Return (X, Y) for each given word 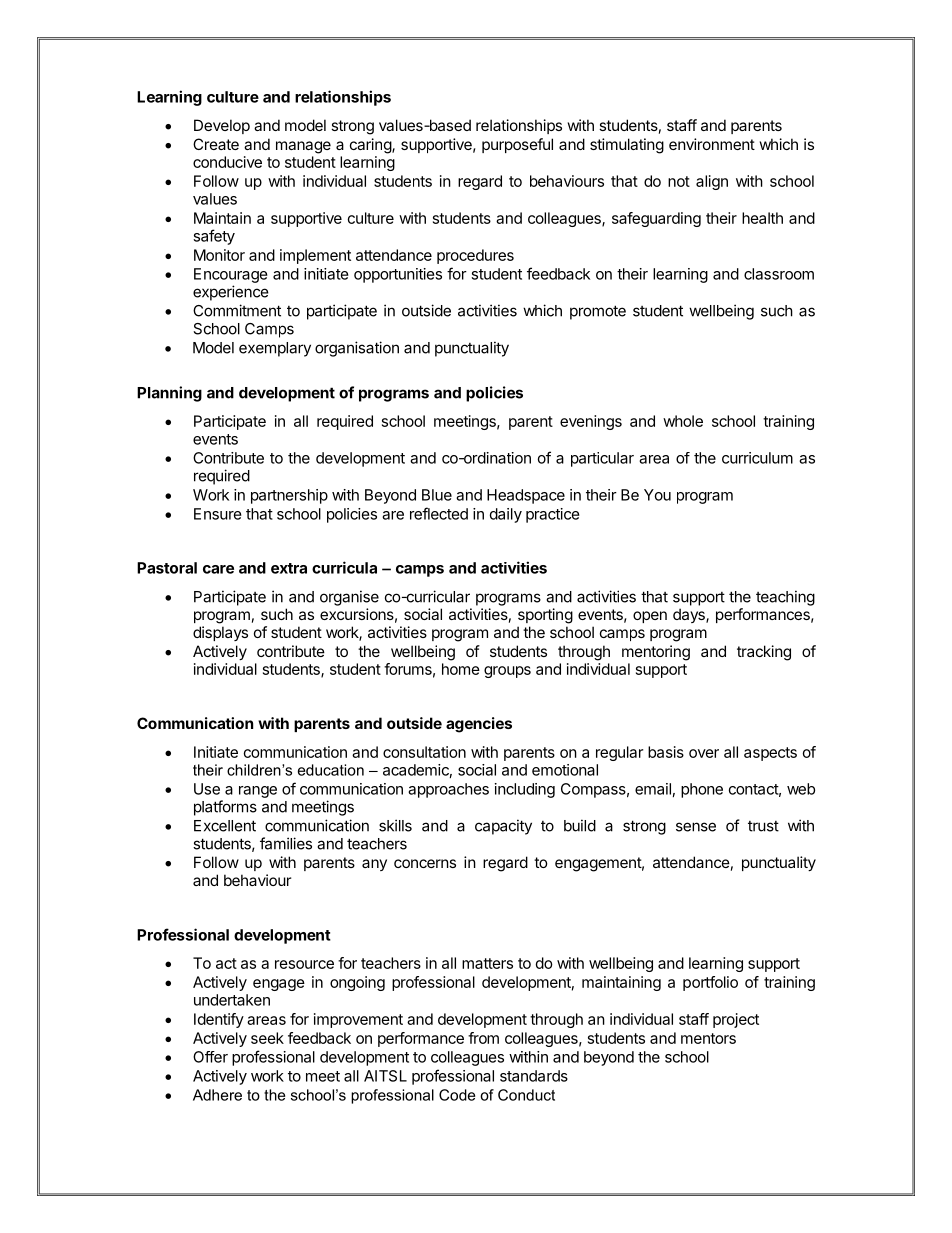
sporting (545, 616)
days (690, 615)
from (483, 1038)
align (712, 182)
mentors (708, 1038)
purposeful (517, 145)
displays (220, 633)
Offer (210, 1057)
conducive (227, 162)
